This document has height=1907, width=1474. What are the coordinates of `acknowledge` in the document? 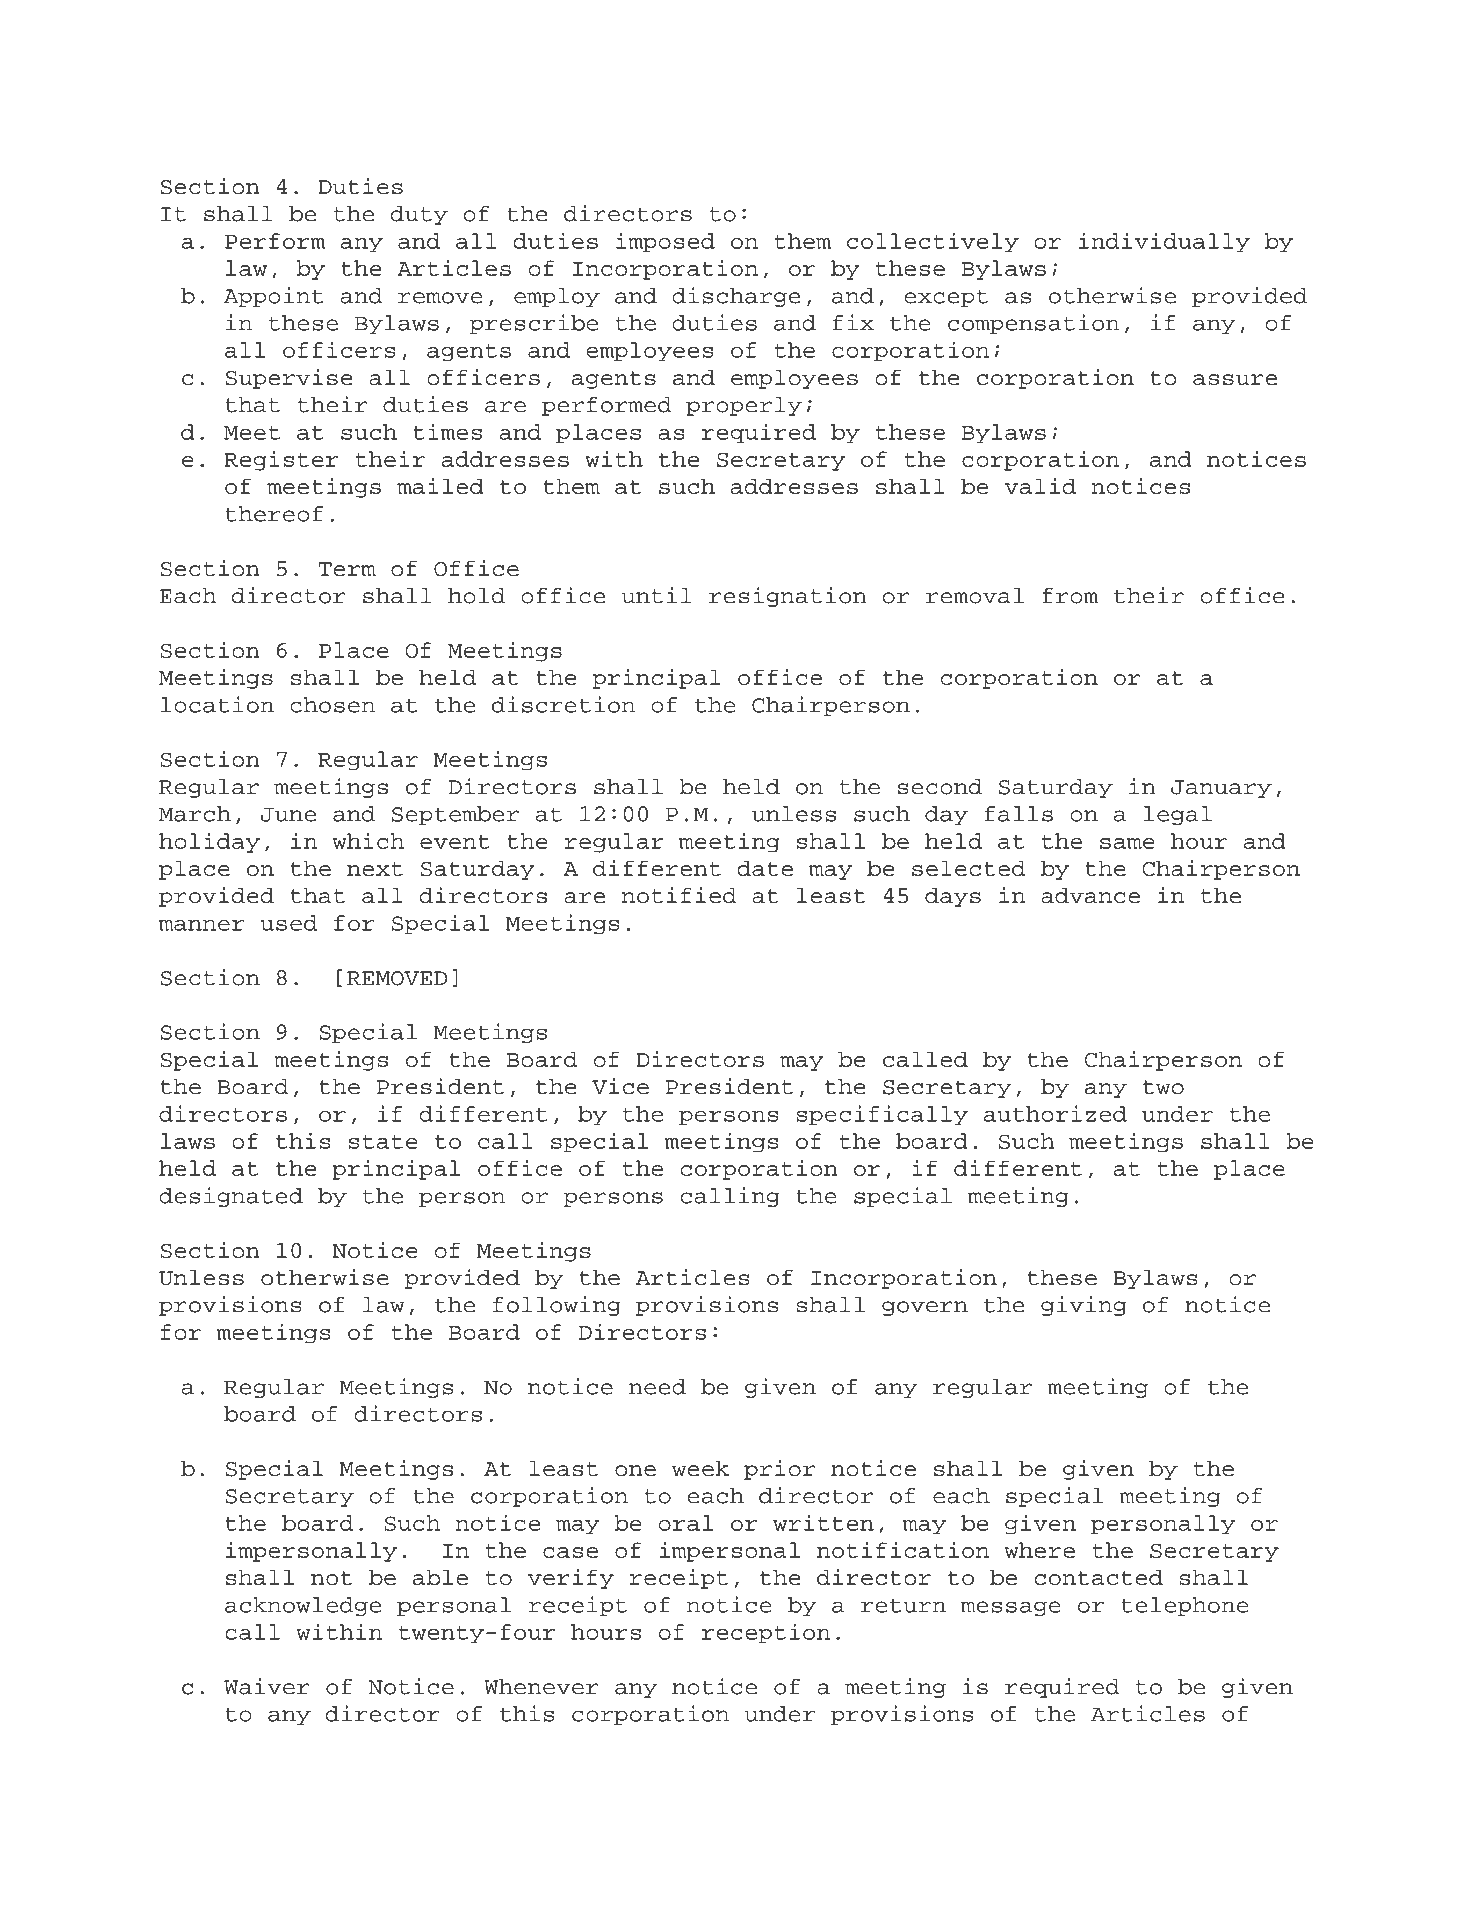 It's located at (303, 1606).
